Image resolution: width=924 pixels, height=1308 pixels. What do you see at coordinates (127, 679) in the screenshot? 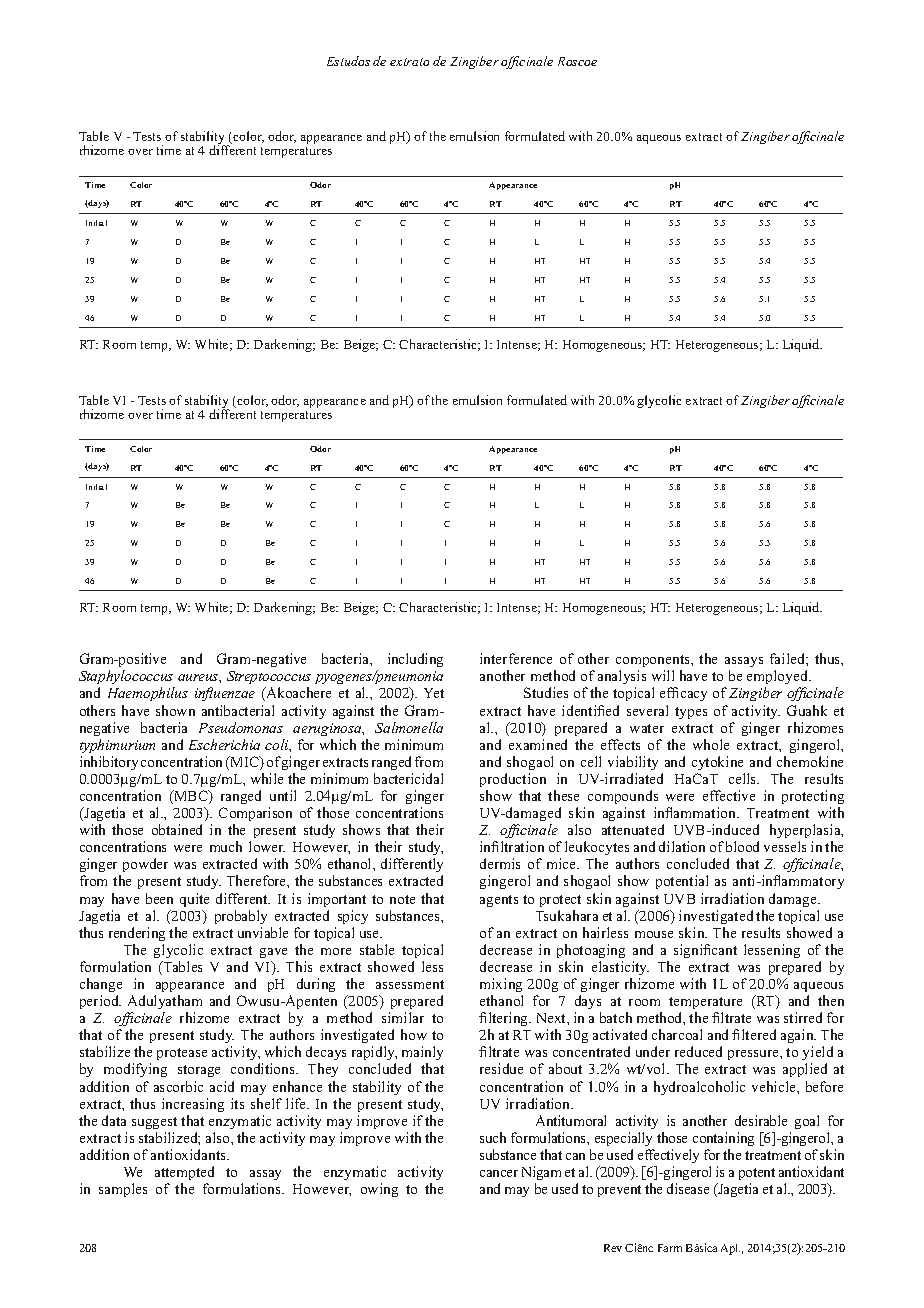
I see `Staphylococcus` at bounding box center [127, 679].
